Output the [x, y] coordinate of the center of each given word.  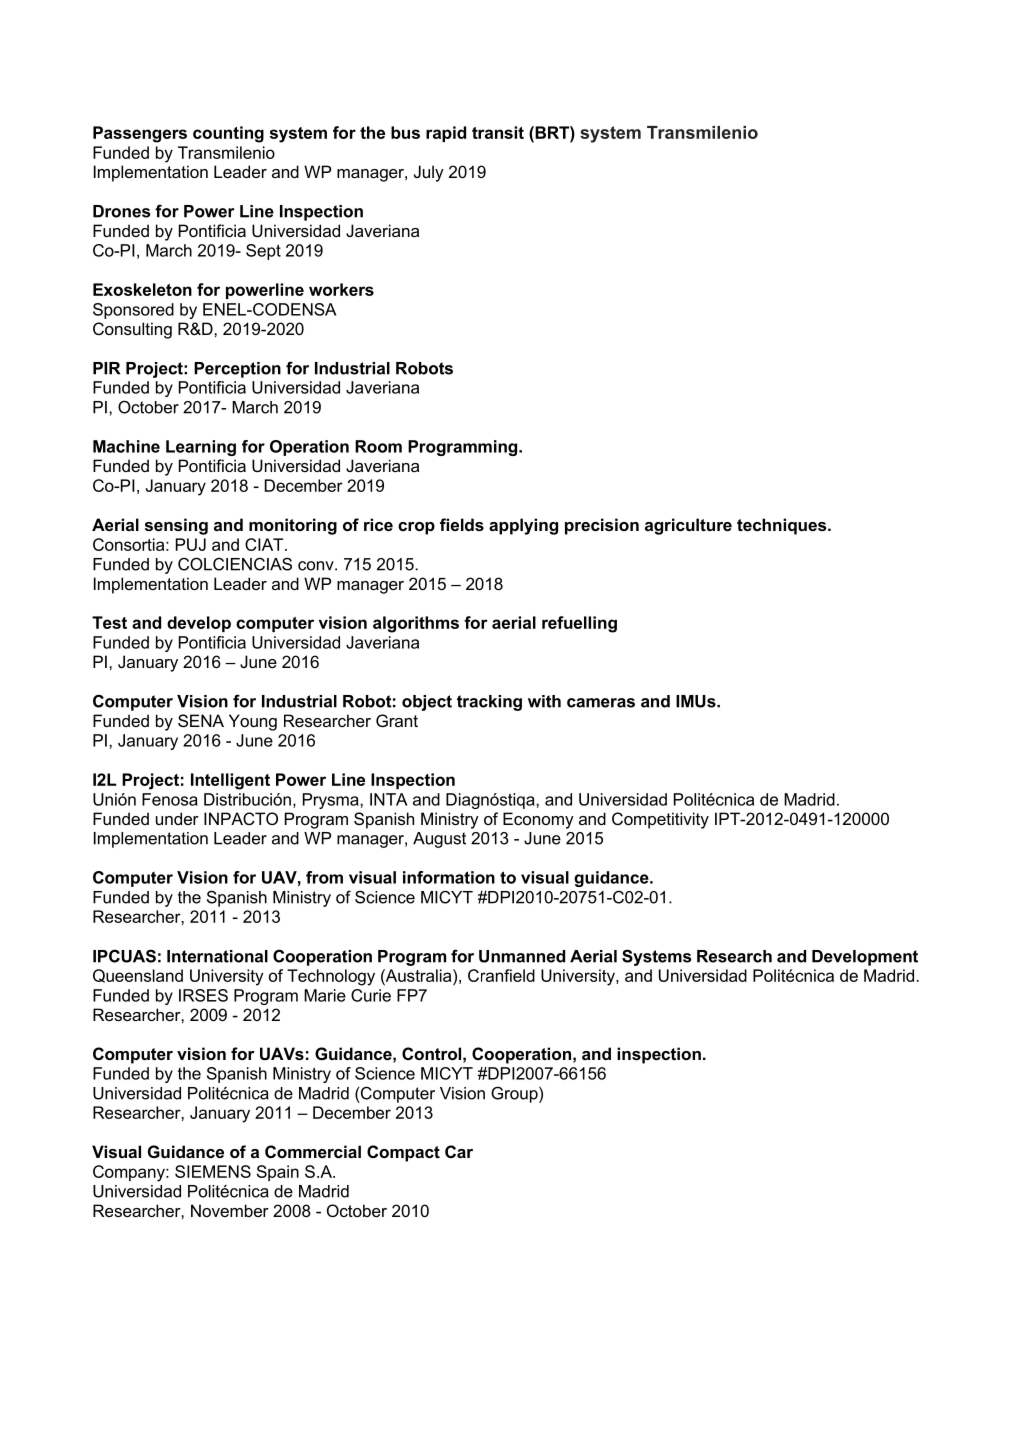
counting [228, 134]
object [427, 703]
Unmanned [522, 956]
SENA [201, 720]
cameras [601, 703]
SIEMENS [213, 1171]
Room [378, 446]
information [449, 877]
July [429, 173]
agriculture [688, 526]
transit [498, 132]
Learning [201, 448]
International [217, 956]
